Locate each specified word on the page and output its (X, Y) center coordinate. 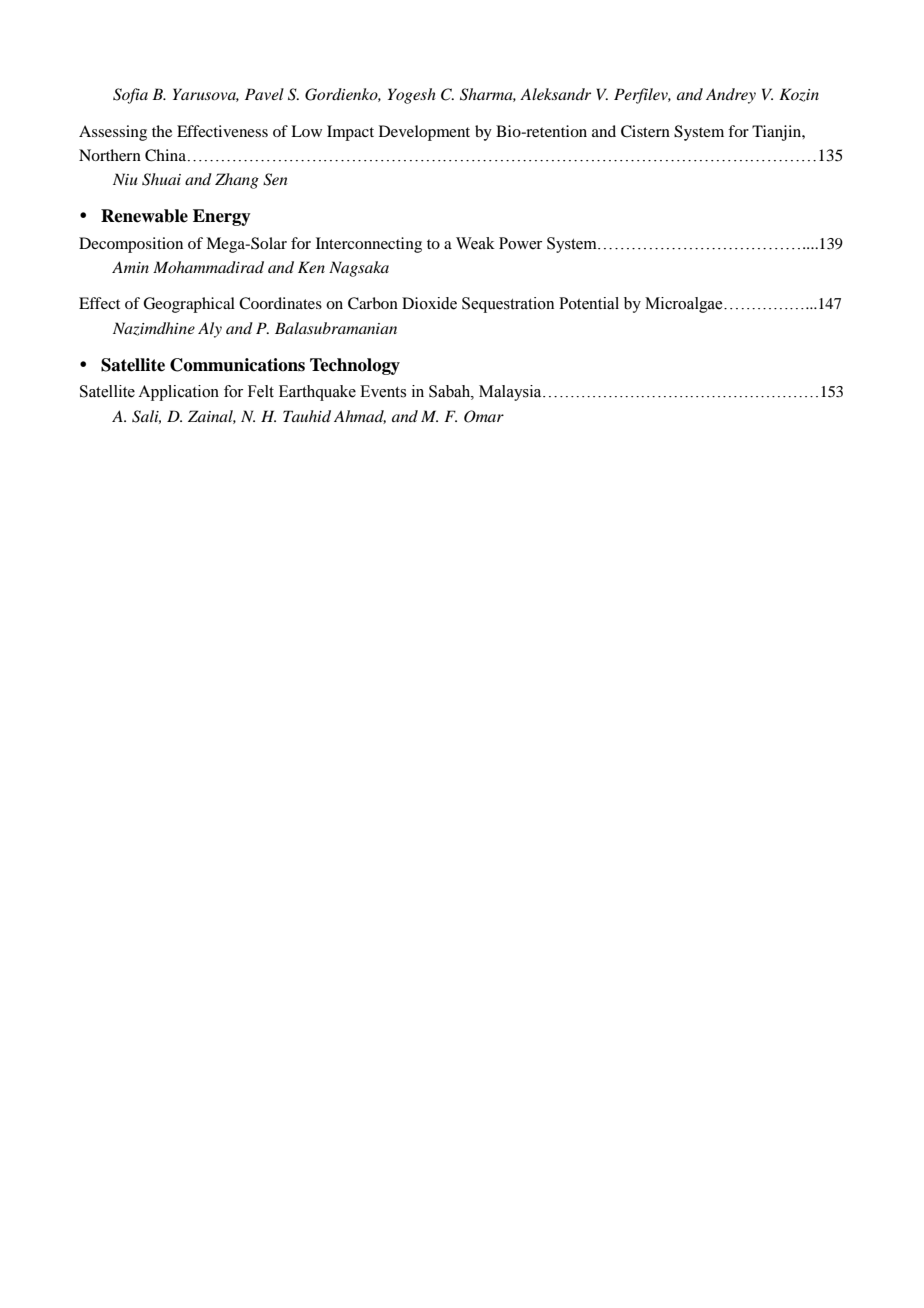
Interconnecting (369, 245)
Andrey (731, 96)
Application (178, 393)
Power (520, 243)
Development (424, 133)
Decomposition (131, 245)
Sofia (130, 96)
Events (383, 391)
